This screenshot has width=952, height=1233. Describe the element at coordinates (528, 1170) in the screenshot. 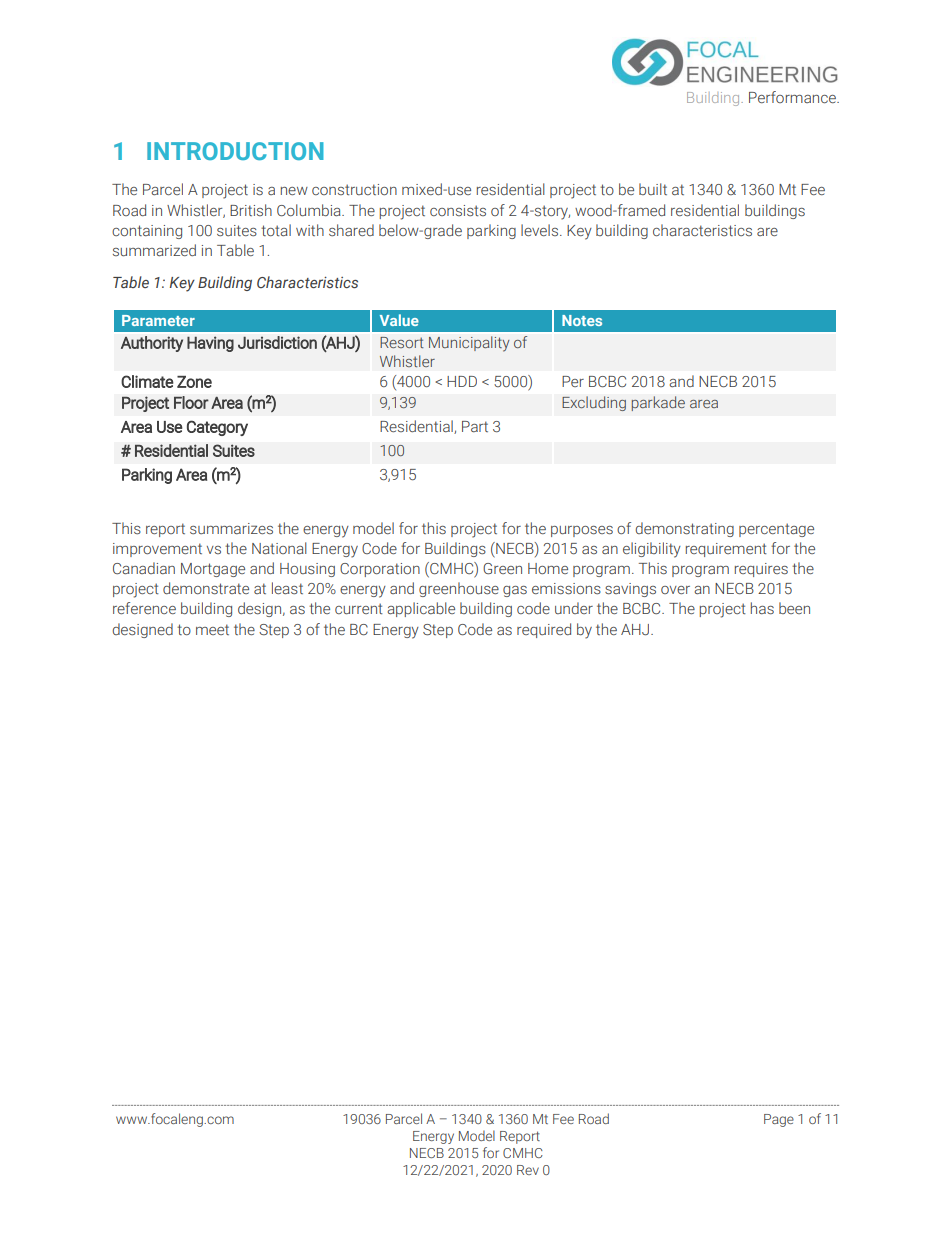

I see `Rev` at that location.
